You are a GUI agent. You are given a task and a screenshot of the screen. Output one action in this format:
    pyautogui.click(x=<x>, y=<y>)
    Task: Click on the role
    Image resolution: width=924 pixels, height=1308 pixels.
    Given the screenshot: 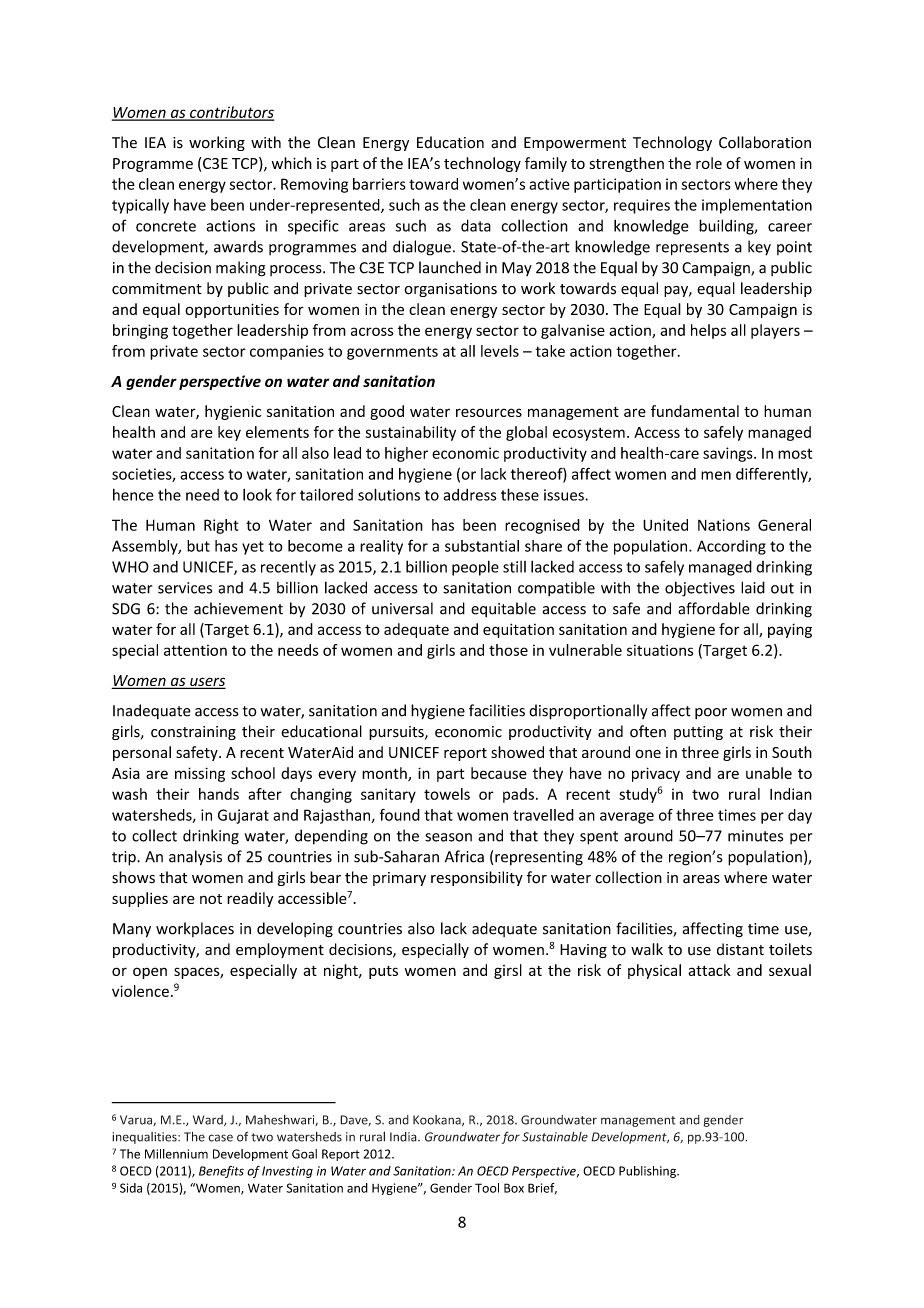 What is the action you would take?
    pyautogui.click(x=709, y=163)
